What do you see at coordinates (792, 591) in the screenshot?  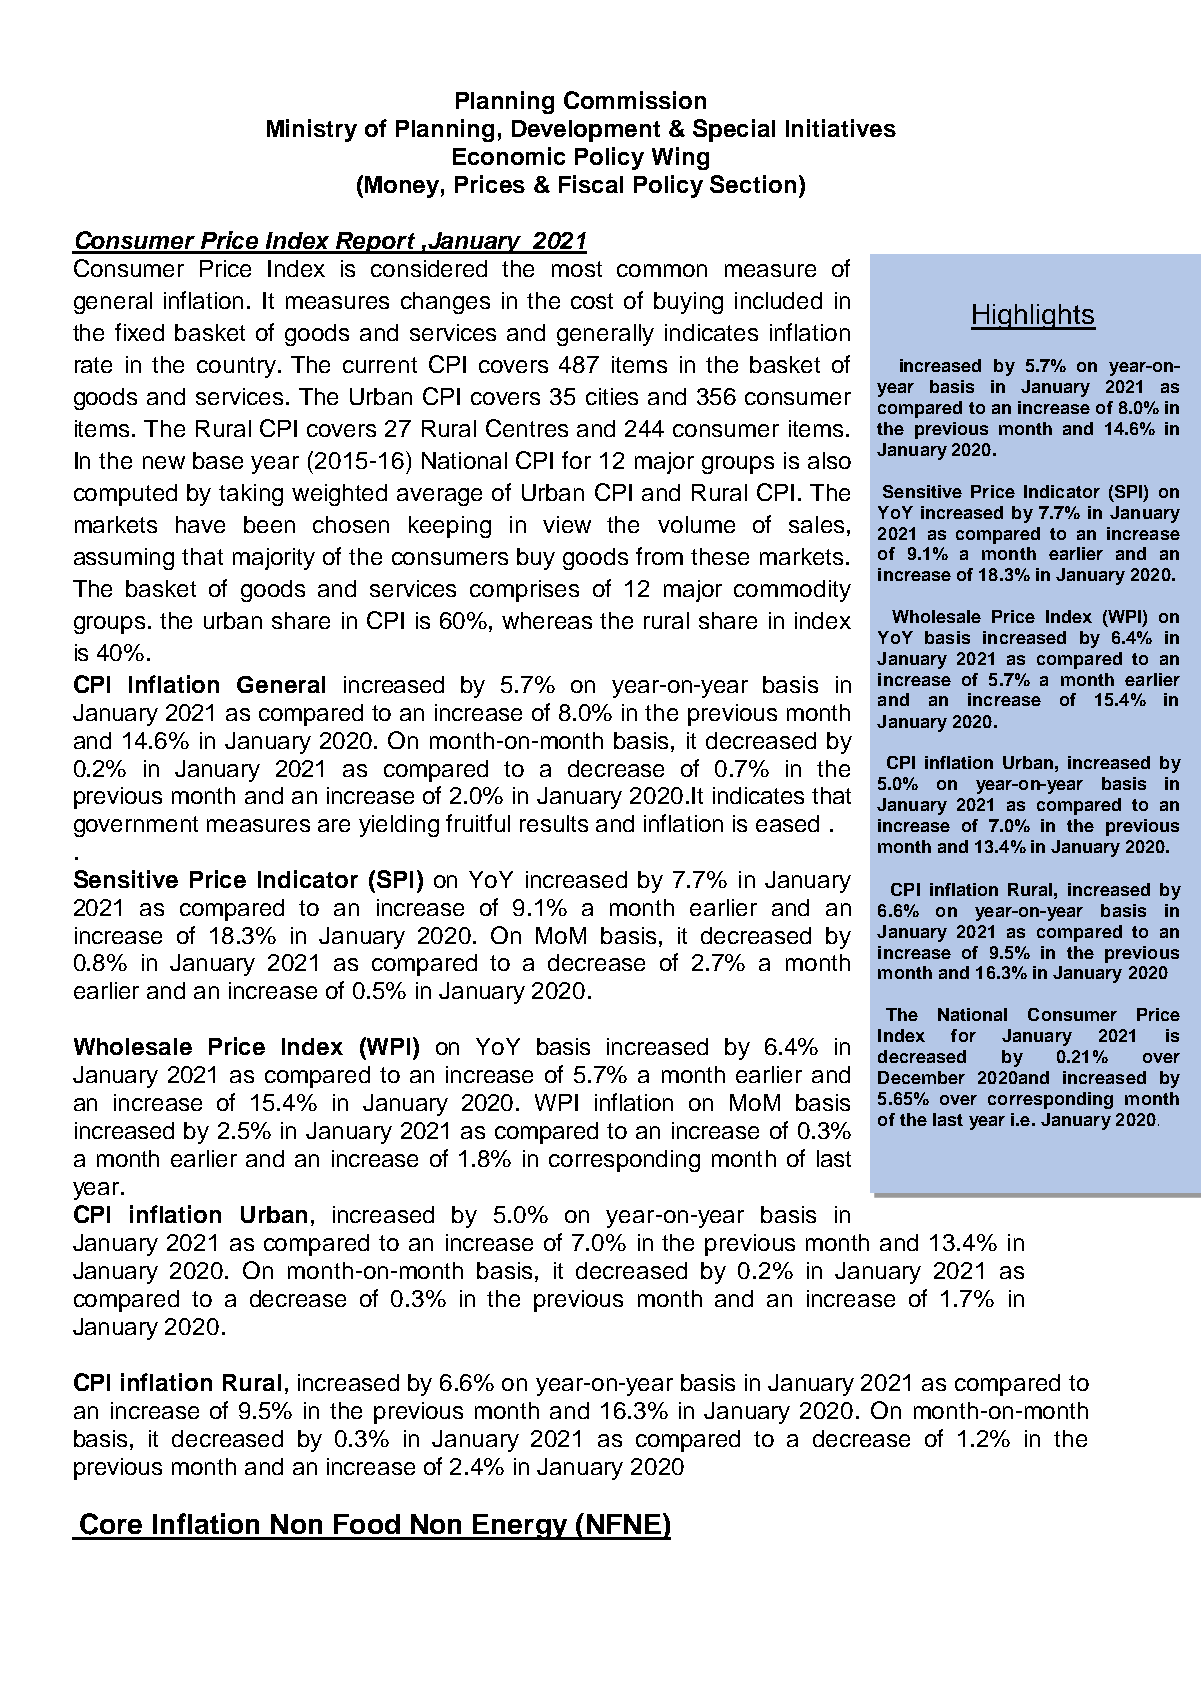 I see `commodity` at bounding box center [792, 591].
